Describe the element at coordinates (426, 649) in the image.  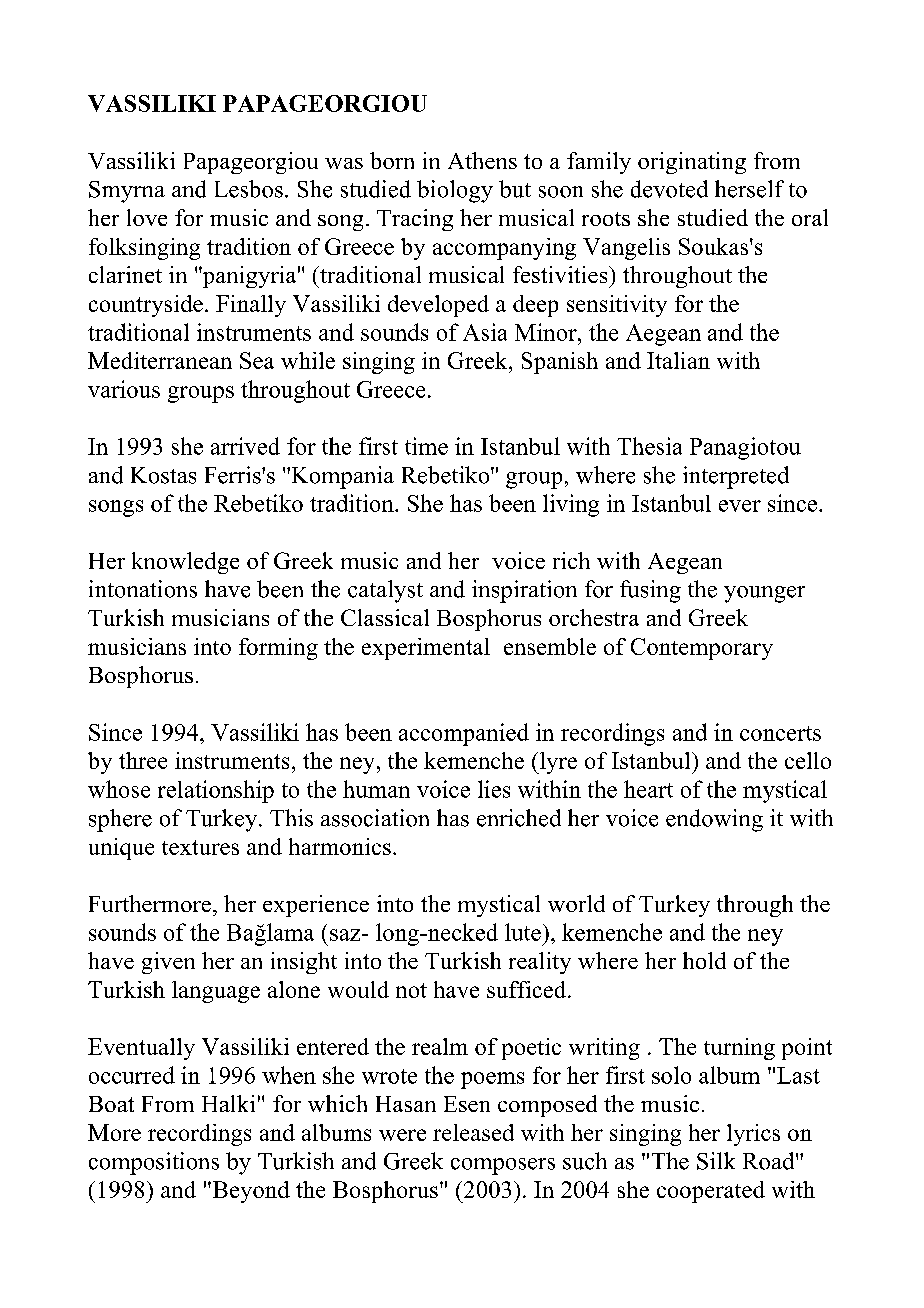
I see `experimental` at that location.
